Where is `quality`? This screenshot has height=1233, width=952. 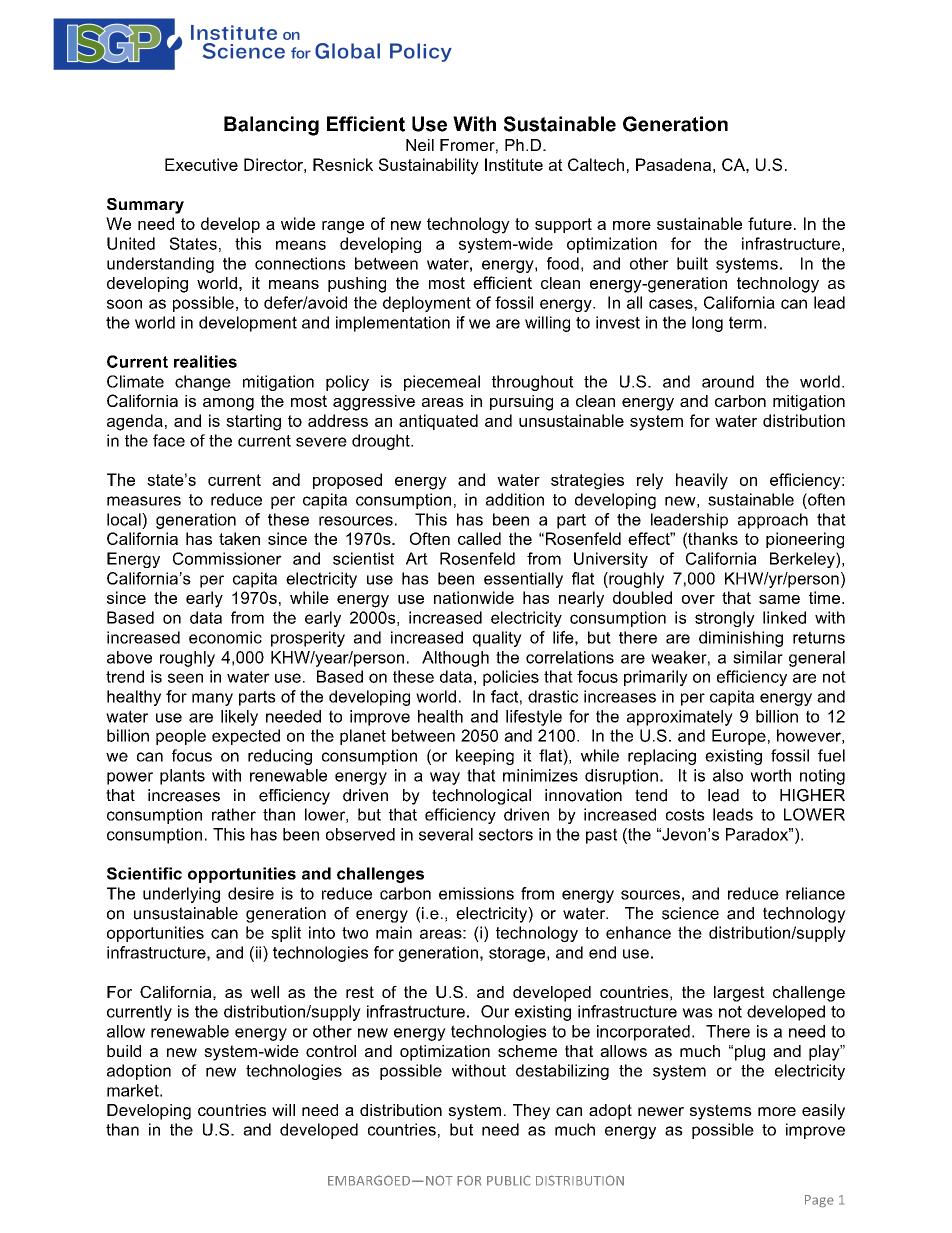
quality is located at coordinates (497, 639).
